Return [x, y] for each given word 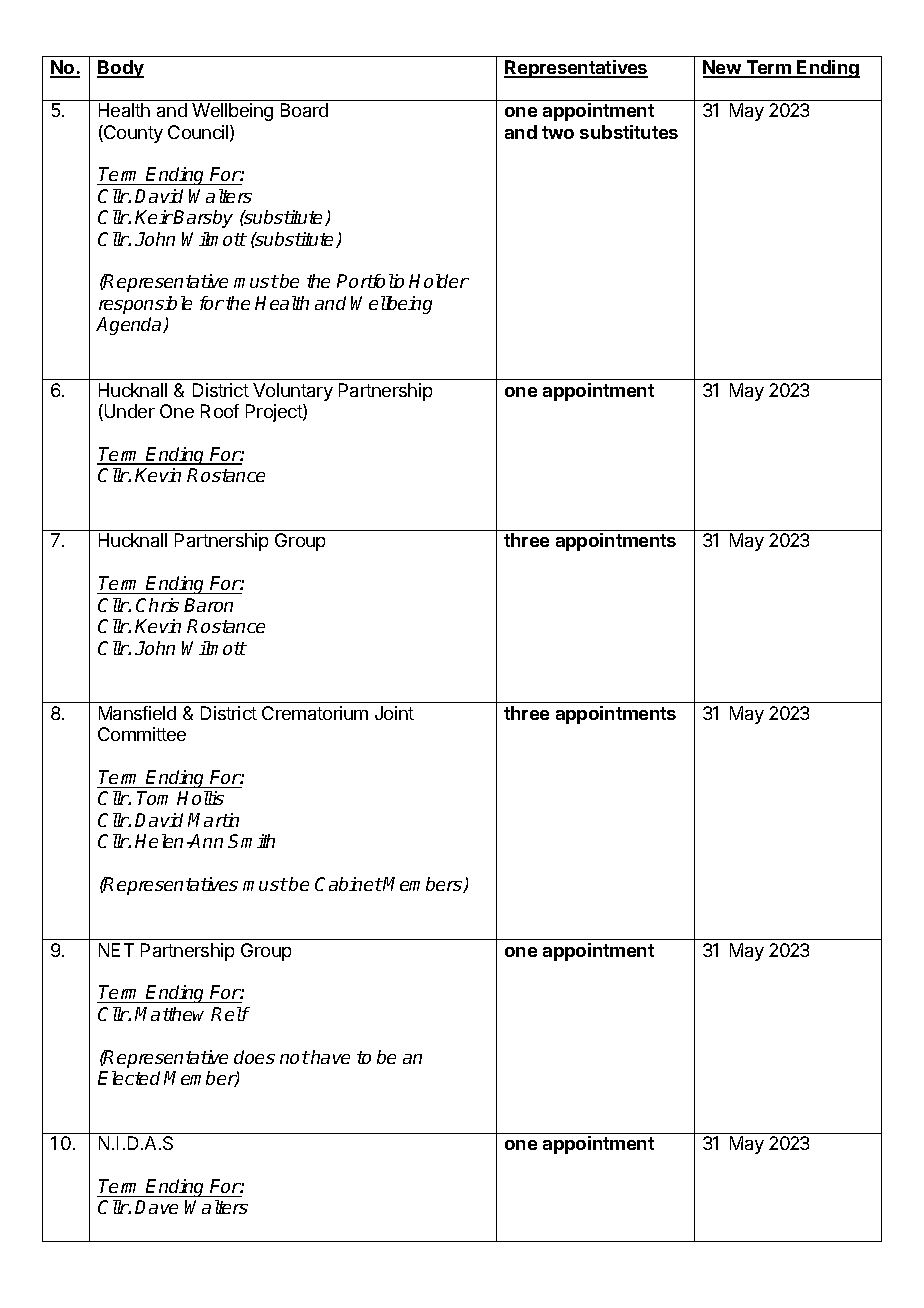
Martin [213, 820]
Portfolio [370, 281]
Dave [156, 1207]
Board [304, 110]
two [558, 132]
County [132, 134]
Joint [394, 713]
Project [275, 413]
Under [128, 412]
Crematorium [315, 713]
